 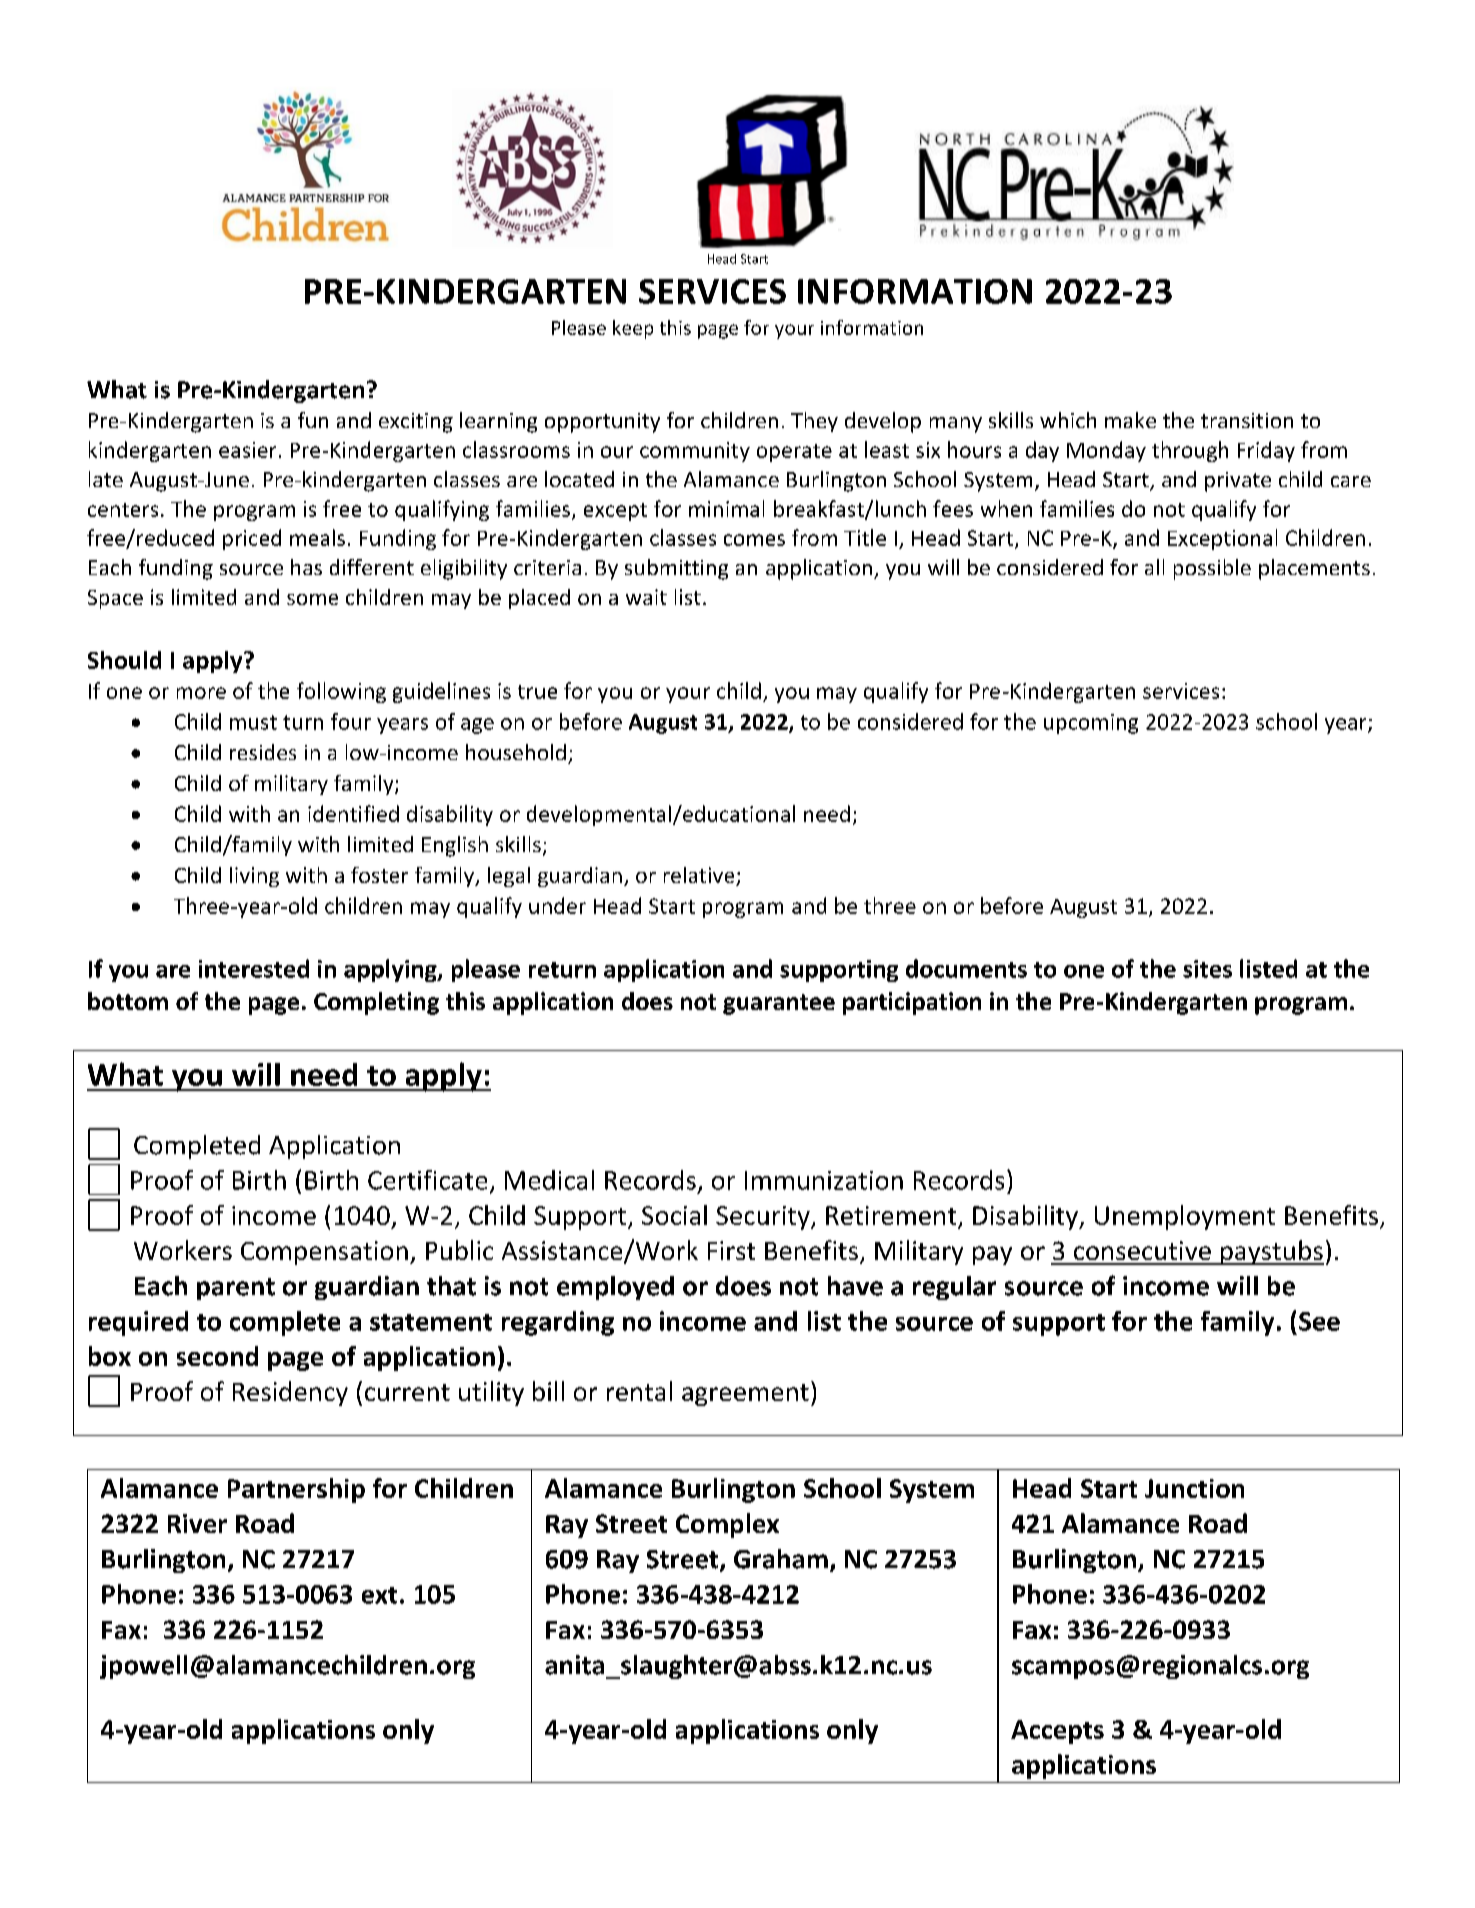 What do you see at coordinates (1207, 969) in the page?
I see `sites` at bounding box center [1207, 969].
